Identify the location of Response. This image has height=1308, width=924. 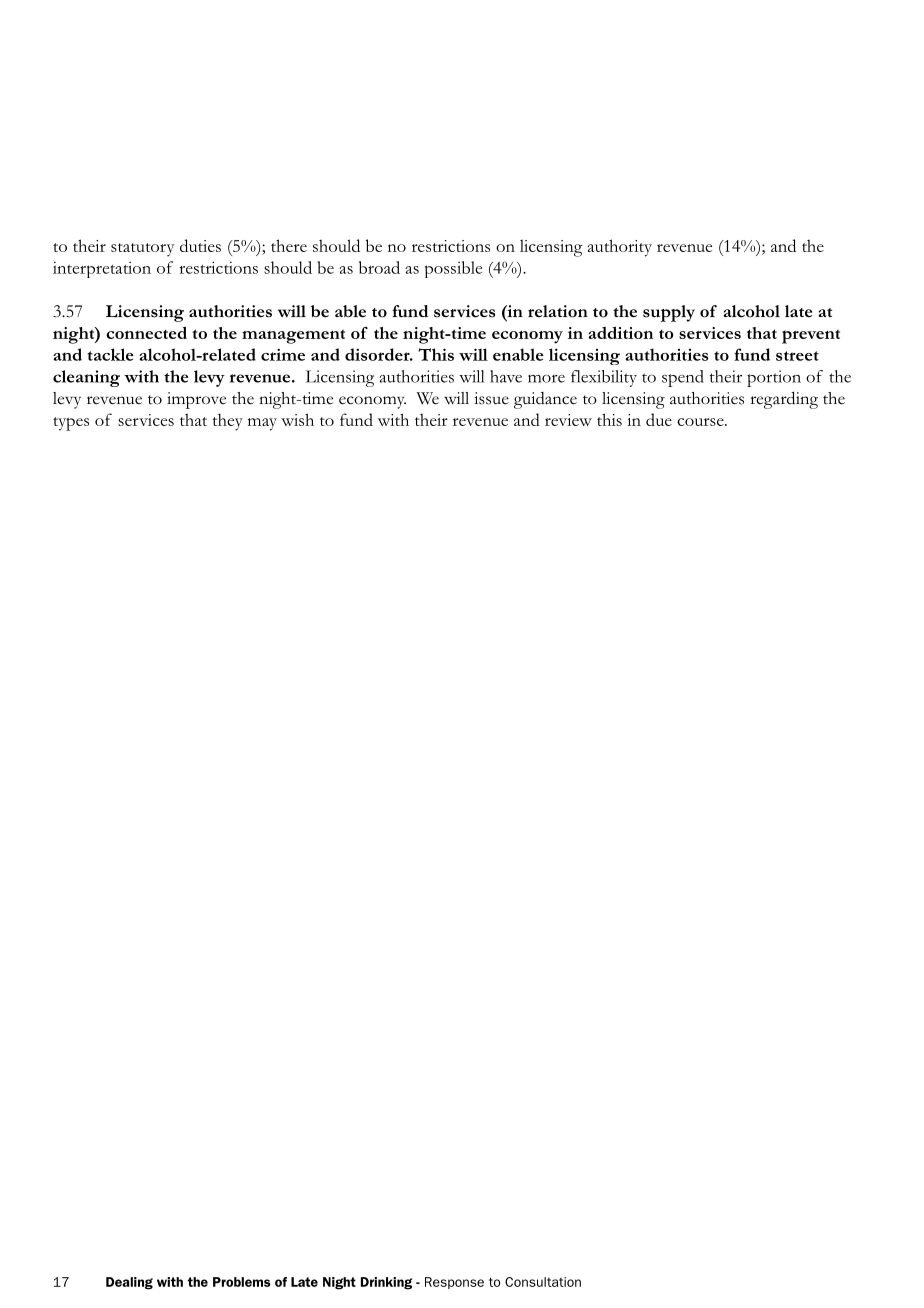
(454, 1283).
